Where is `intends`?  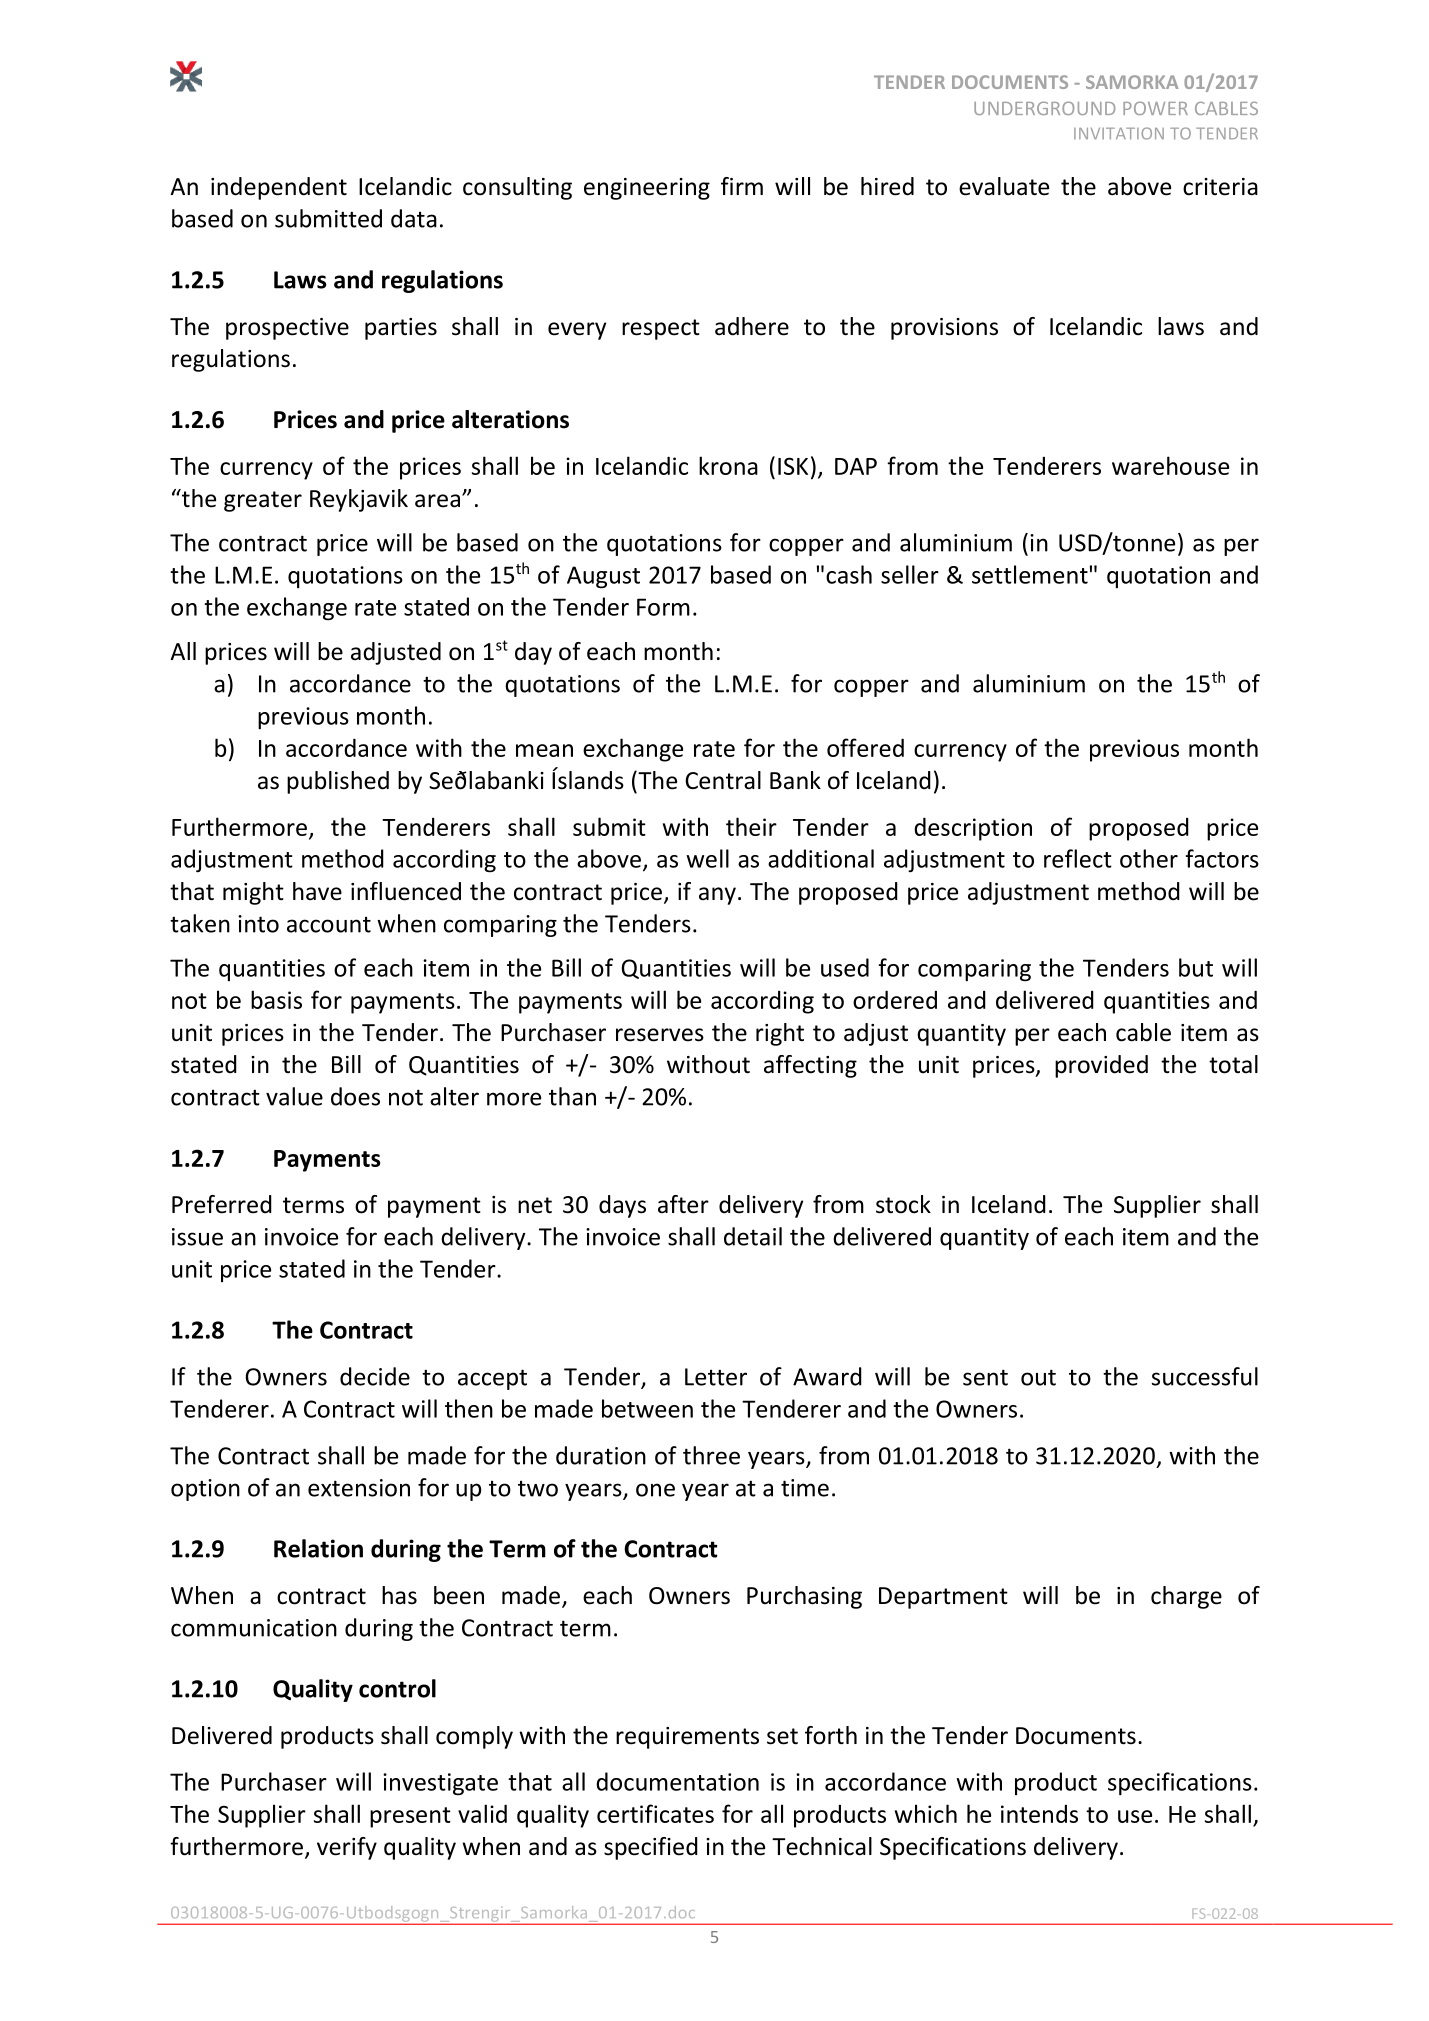
intends is located at coordinates (1039, 1814).
